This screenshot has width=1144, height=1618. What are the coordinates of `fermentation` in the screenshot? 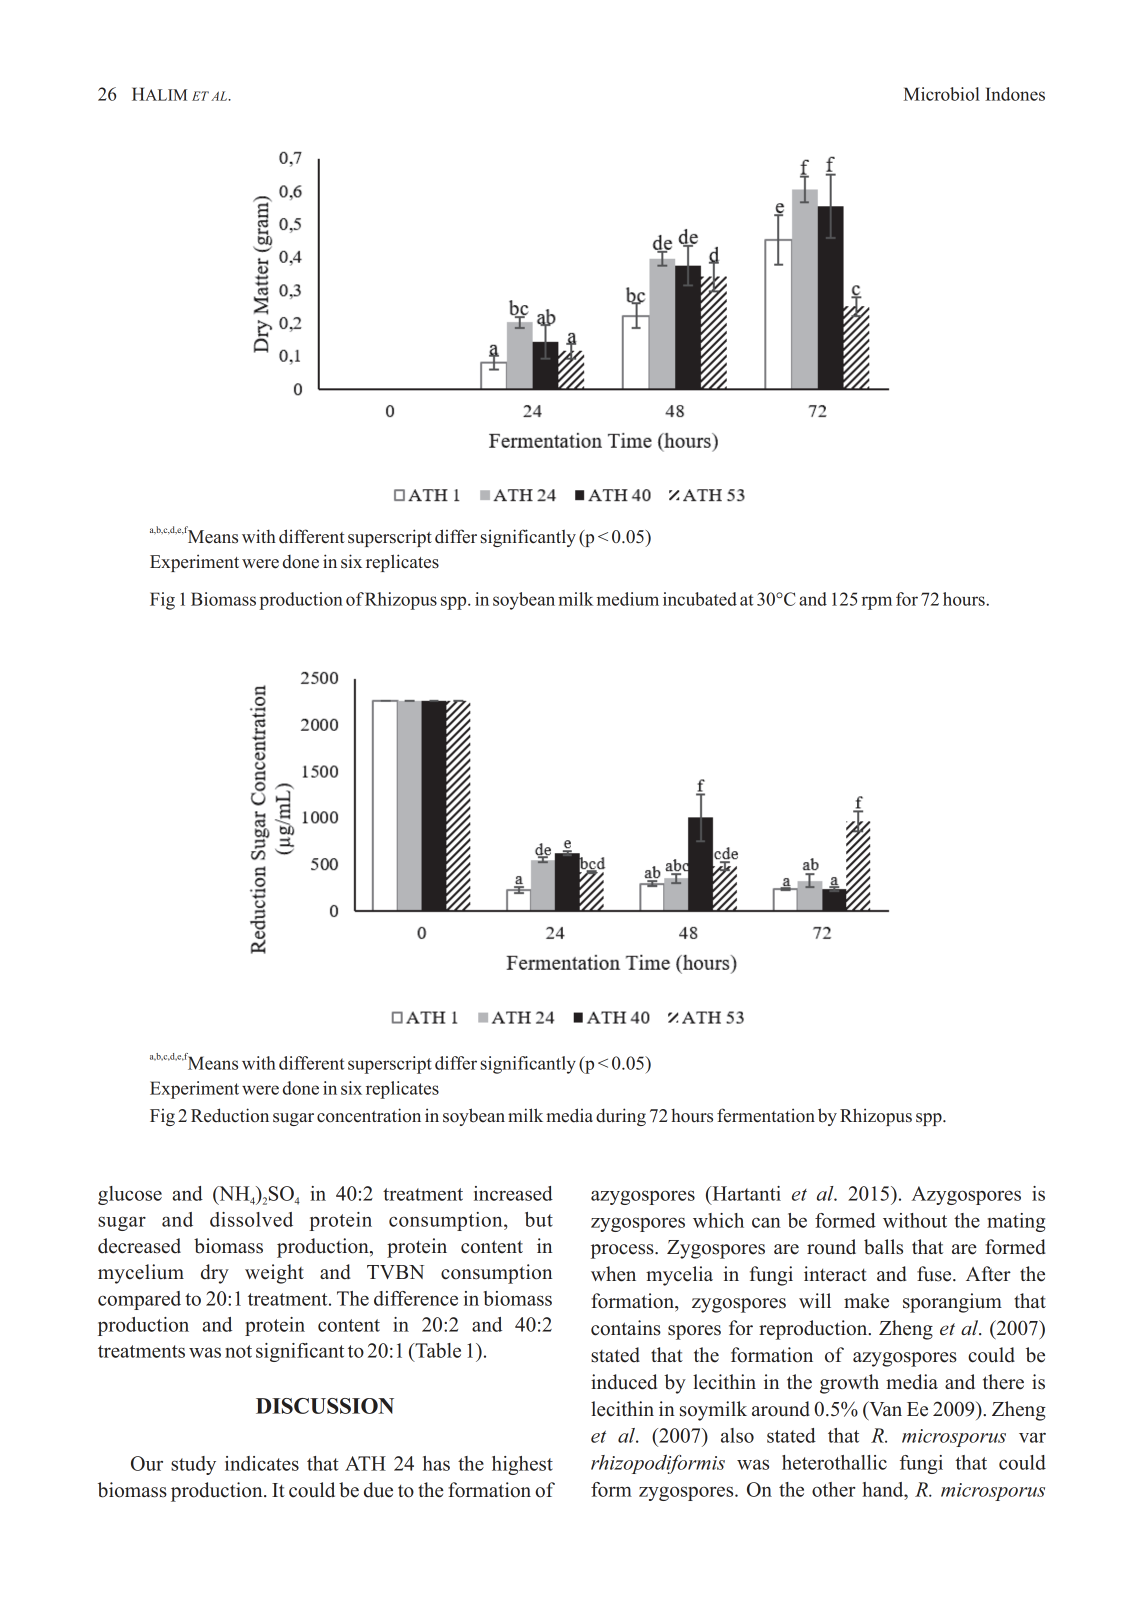 It's located at (766, 1115).
